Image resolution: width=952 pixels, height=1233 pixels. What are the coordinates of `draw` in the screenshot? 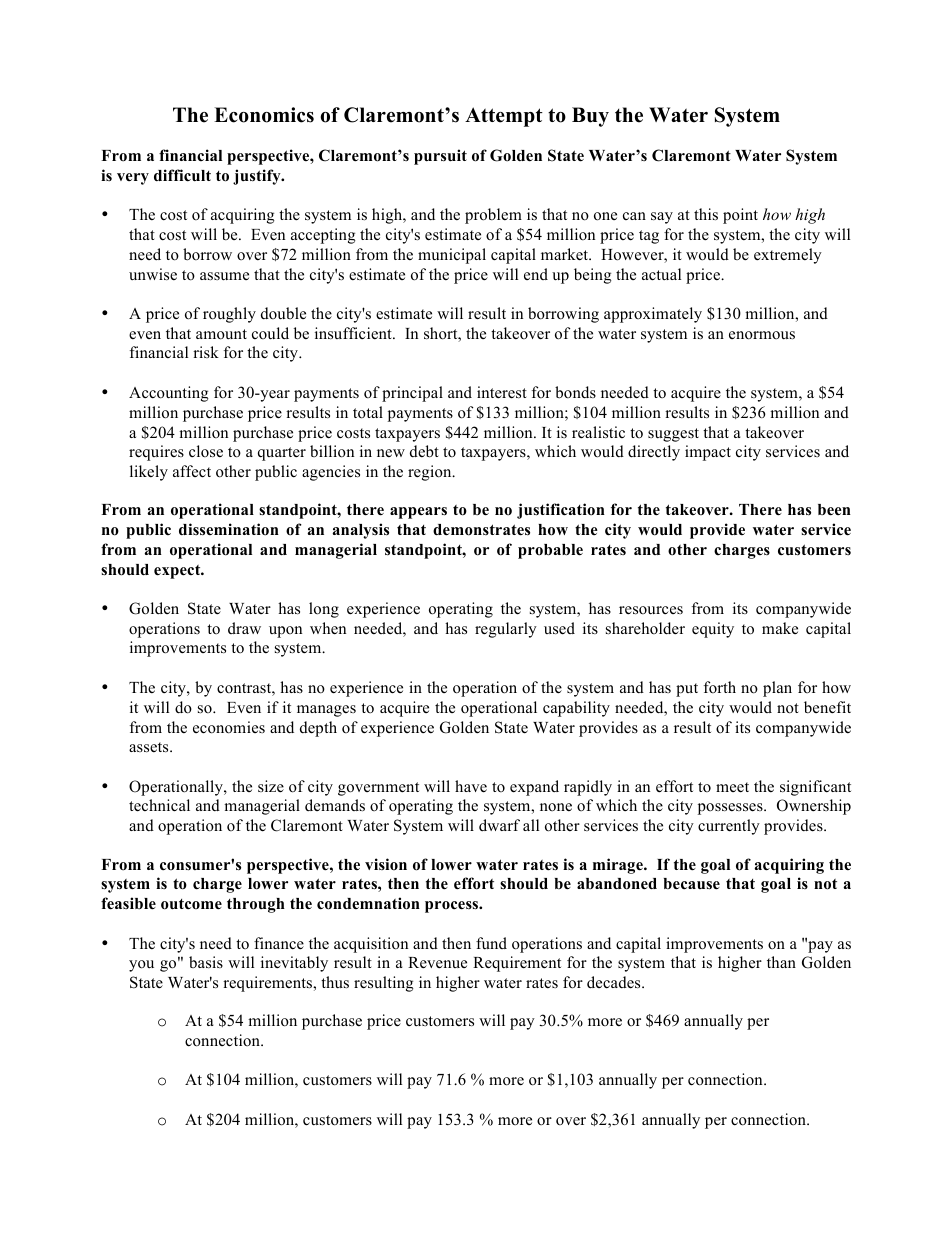 It's located at (244, 628).
